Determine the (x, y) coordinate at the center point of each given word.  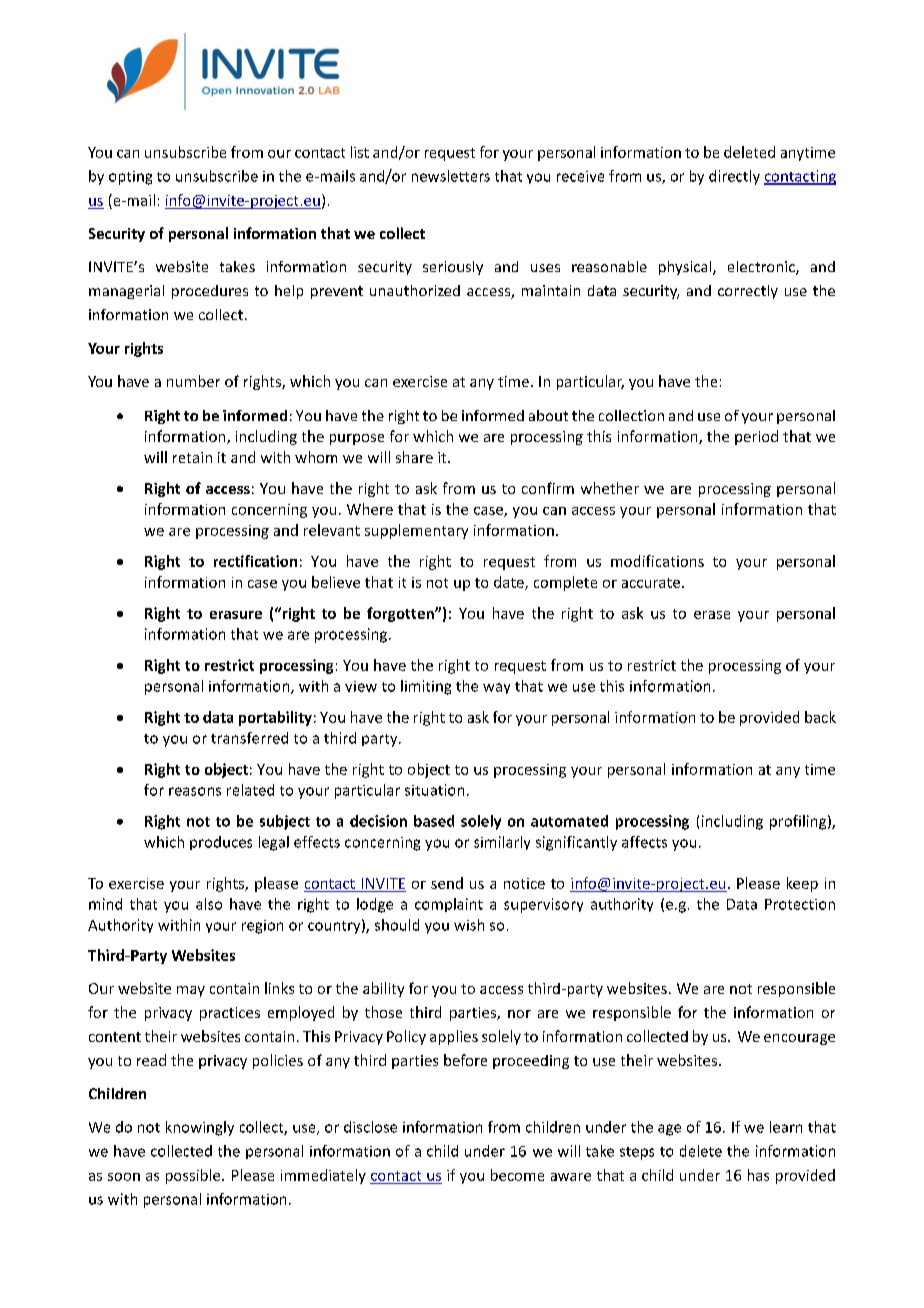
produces (221, 843)
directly (734, 177)
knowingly (200, 1128)
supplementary (416, 531)
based (434, 821)
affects (644, 842)
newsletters (451, 176)
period (756, 437)
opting (130, 178)
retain (192, 457)
